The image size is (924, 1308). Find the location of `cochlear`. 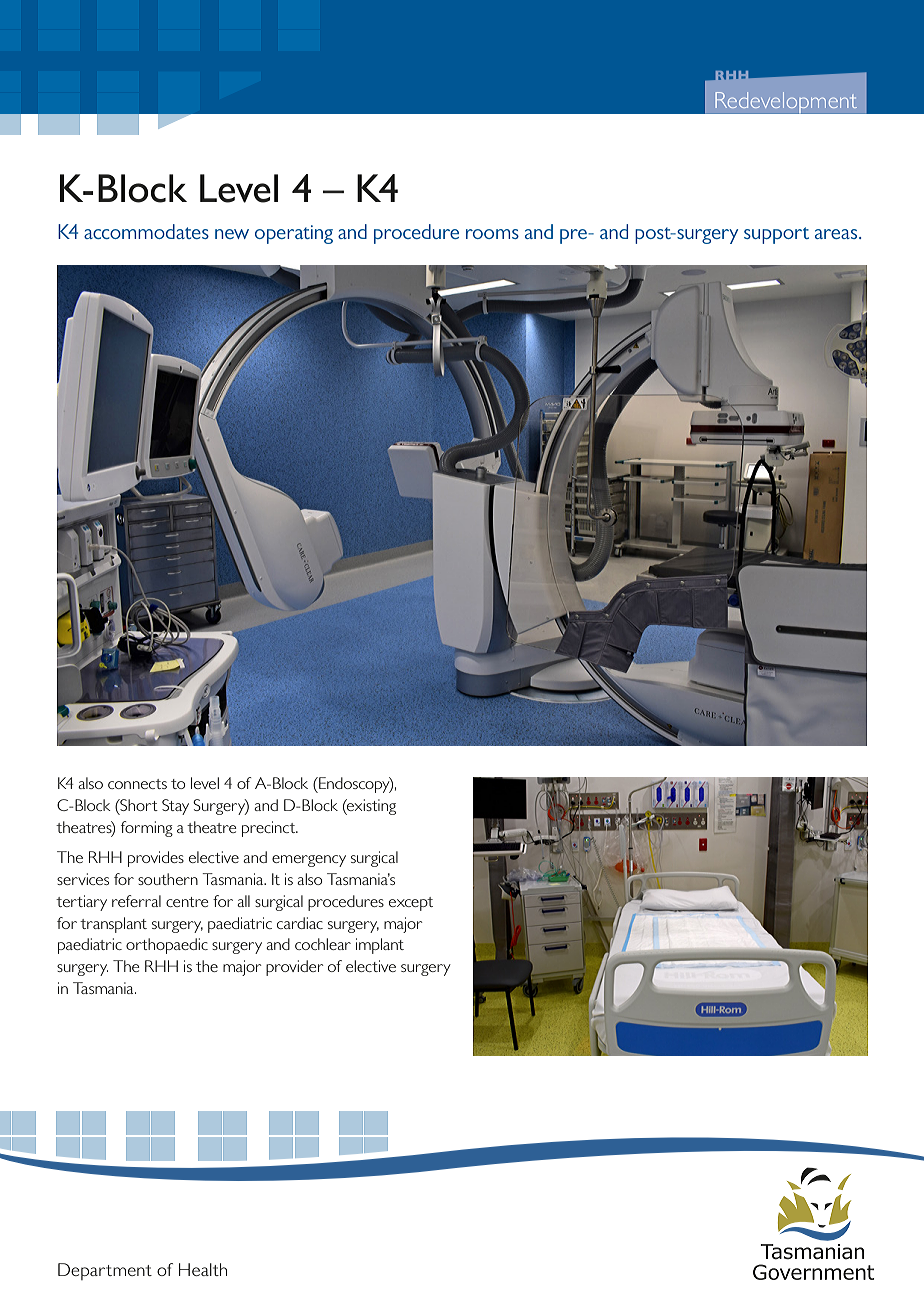

cochlear is located at coordinates (323, 944).
